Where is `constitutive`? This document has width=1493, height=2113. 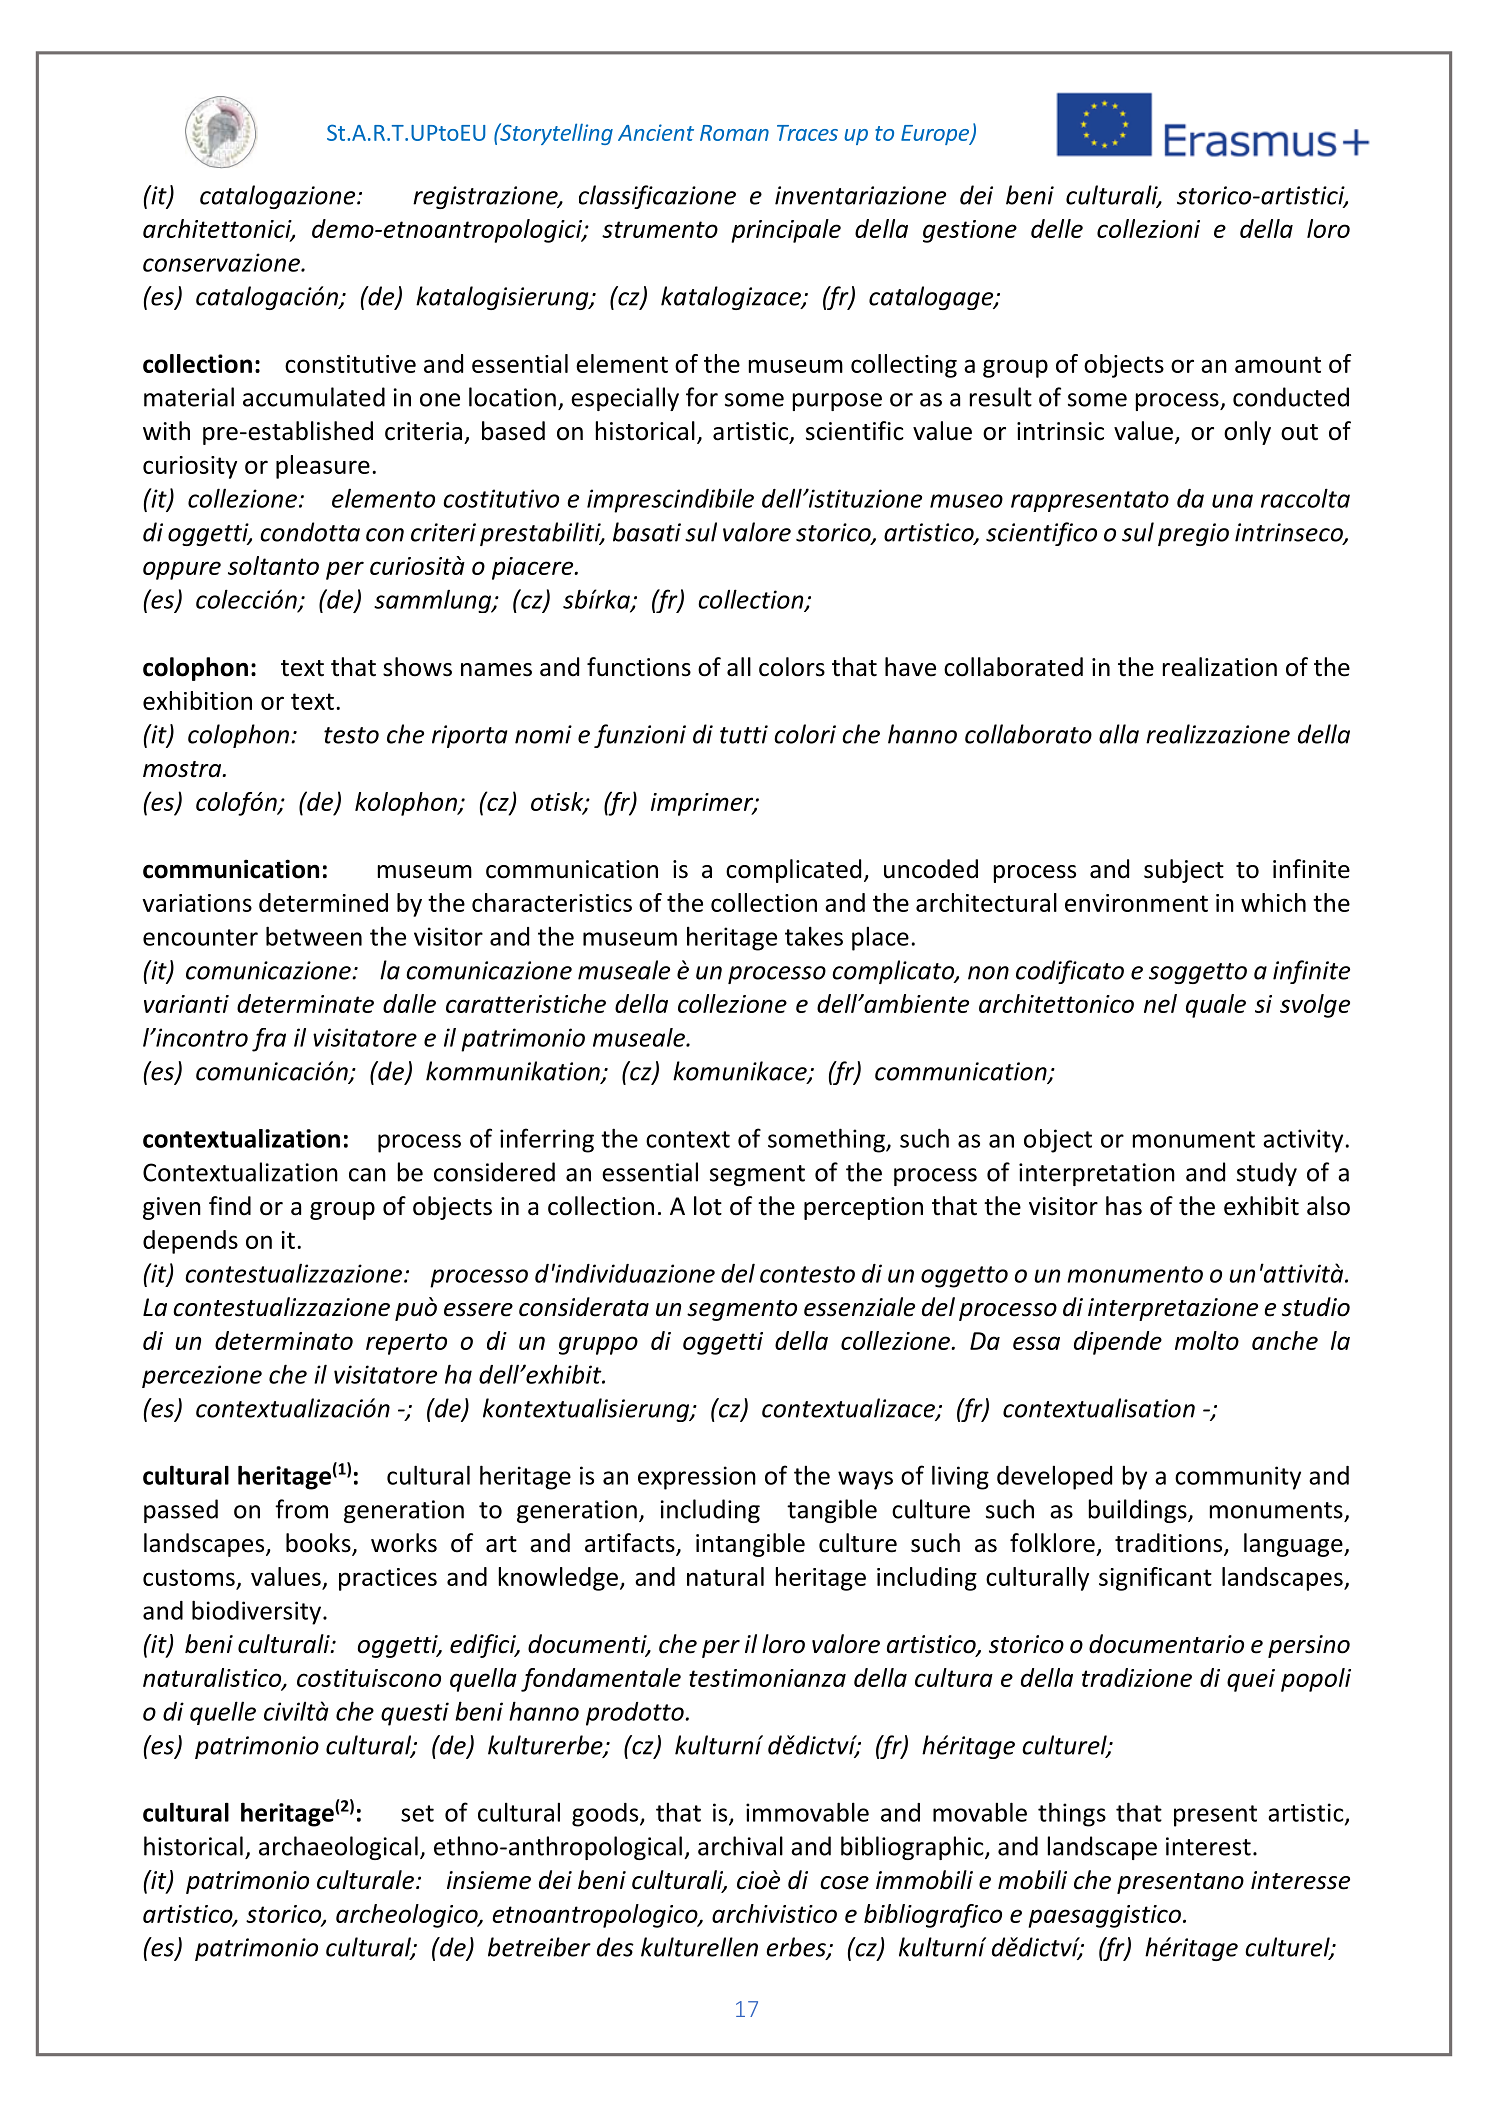
constitutive is located at coordinates (350, 364).
